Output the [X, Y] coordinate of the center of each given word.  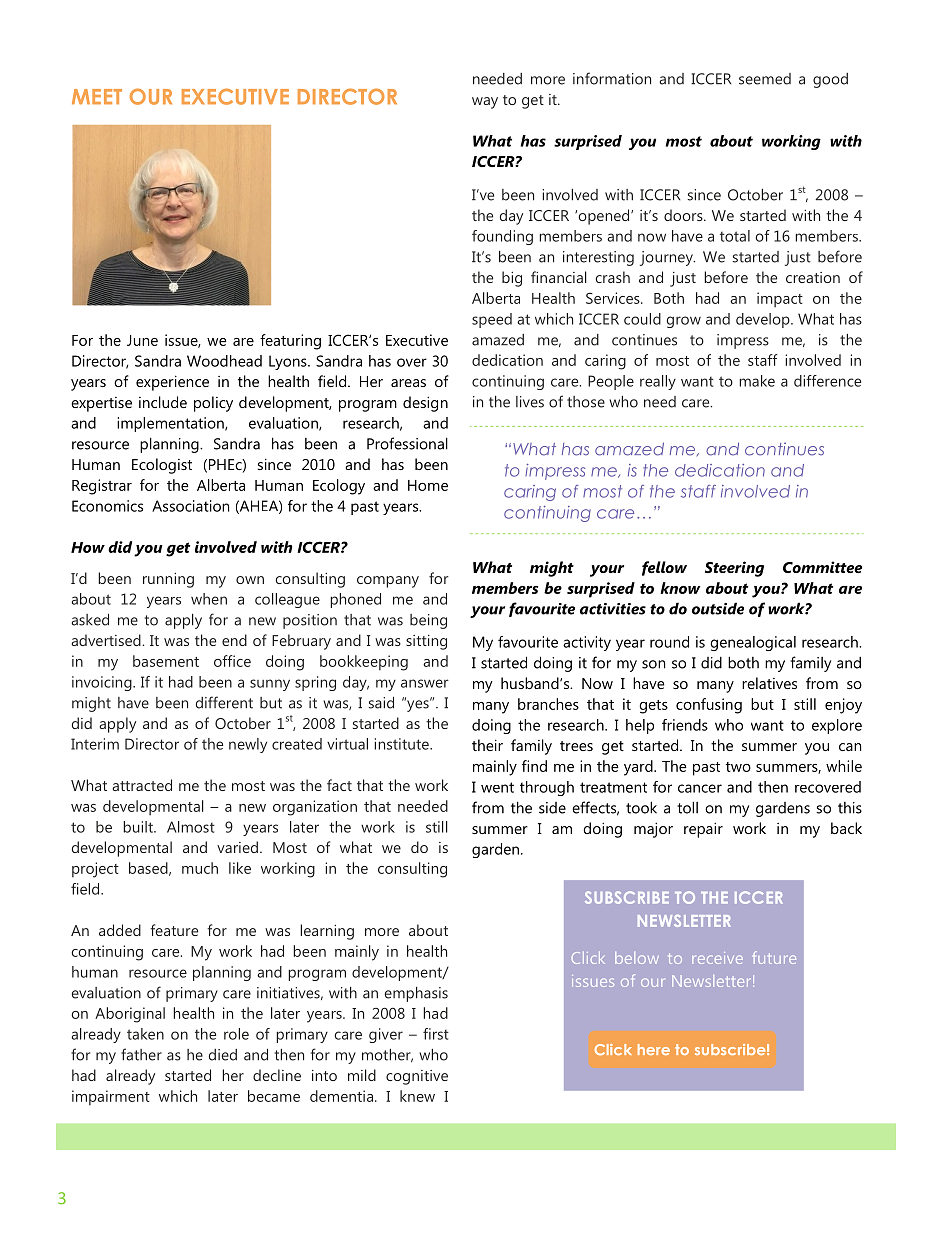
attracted [142, 785]
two [738, 767]
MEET [97, 96]
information [612, 78]
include [163, 402]
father [141, 1054]
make [757, 381]
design [425, 404]
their [487, 745]
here [654, 1049]
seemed [765, 79]
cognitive [417, 1077]
